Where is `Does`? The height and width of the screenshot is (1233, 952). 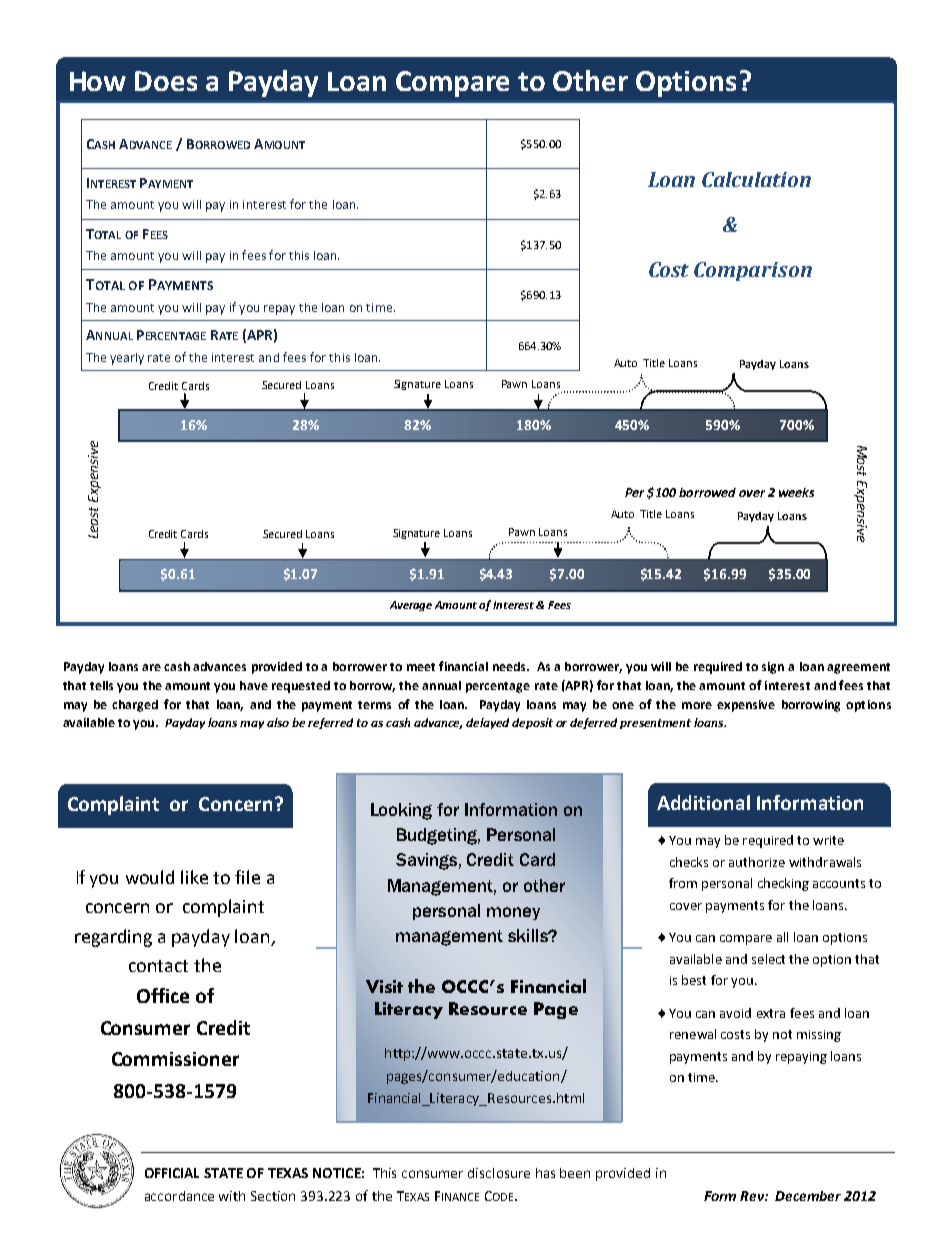 Does is located at coordinates (166, 81).
